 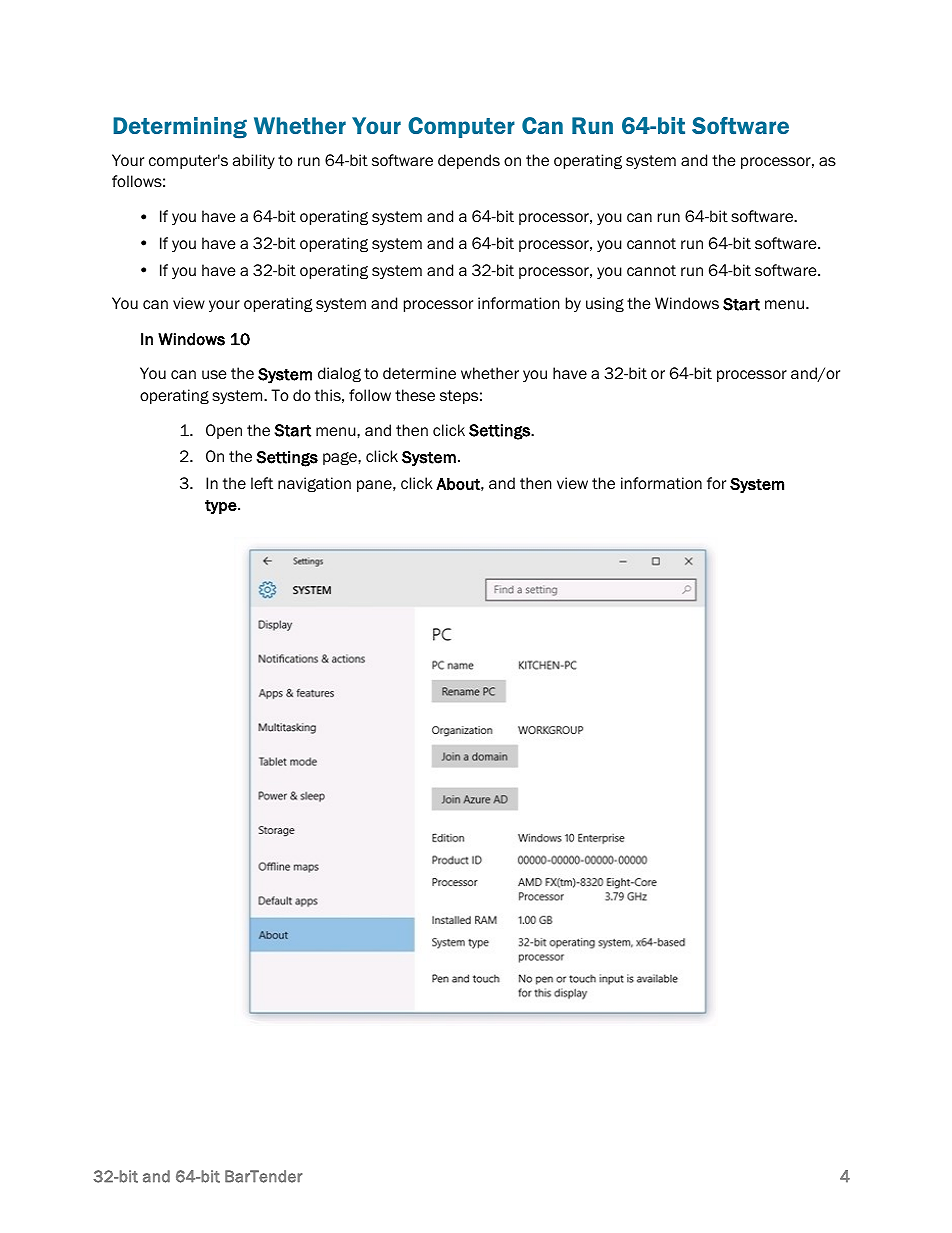 I want to click on Determining, so click(x=180, y=128).
